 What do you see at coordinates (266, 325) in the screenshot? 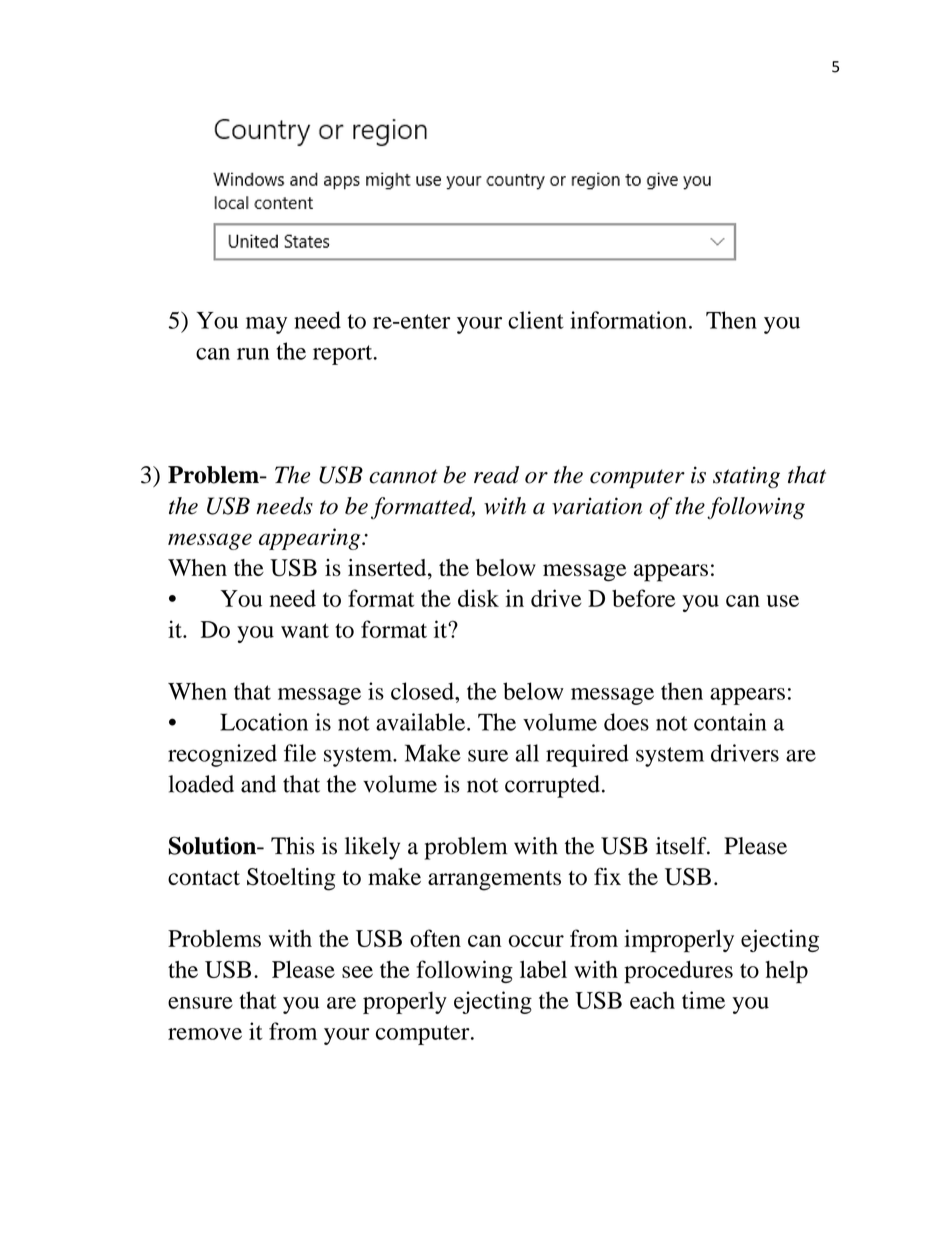
I see `may` at bounding box center [266, 325].
